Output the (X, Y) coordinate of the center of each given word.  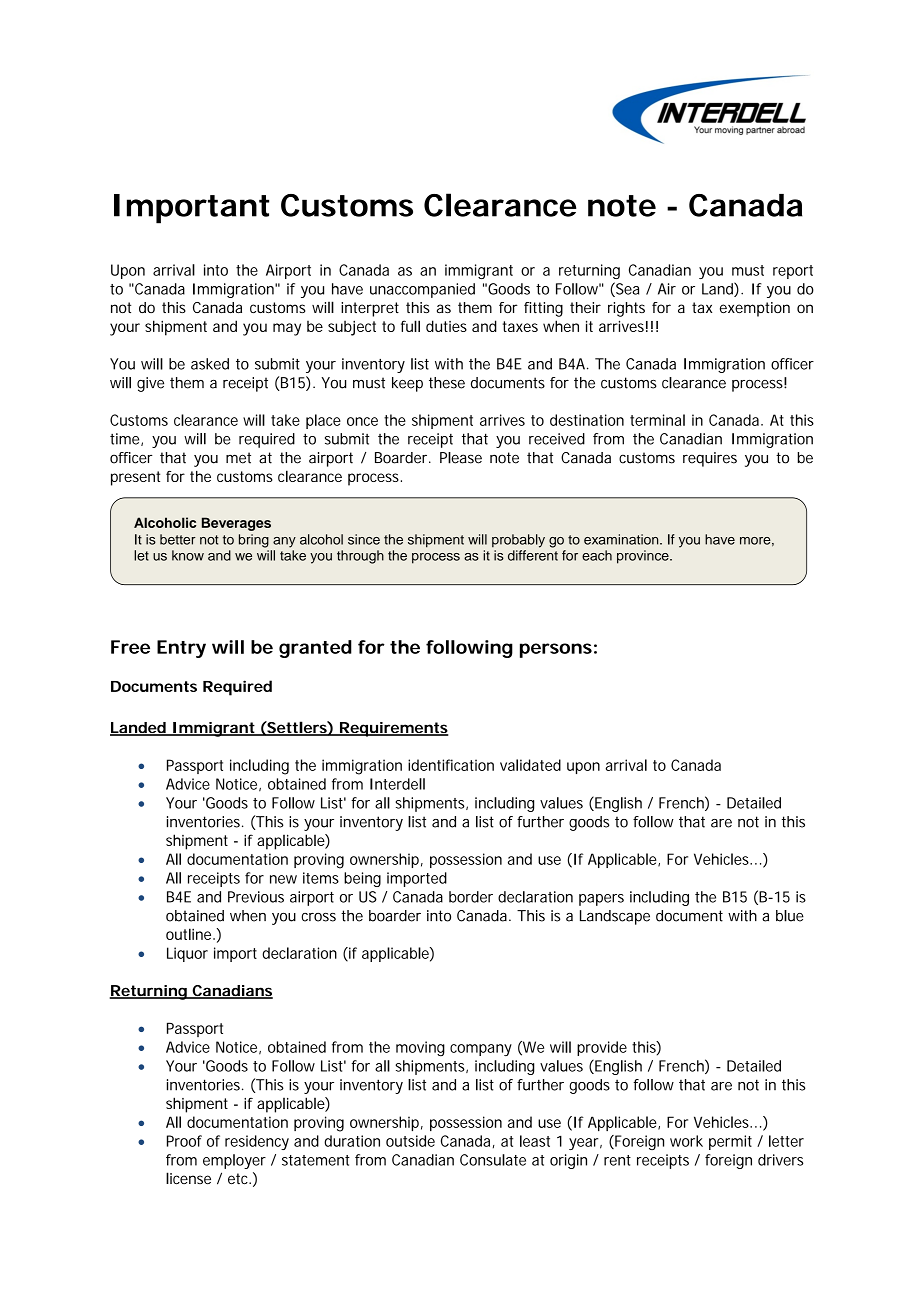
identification (451, 765)
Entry (181, 649)
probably (518, 541)
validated (530, 765)
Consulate (493, 1160)
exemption (755, 309)
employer (234, 1161)
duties (446, 326)
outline (190, 934)
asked (210, 364)
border (471, 897)
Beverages (236, 524)
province (644, 557)
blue (790, 916)
